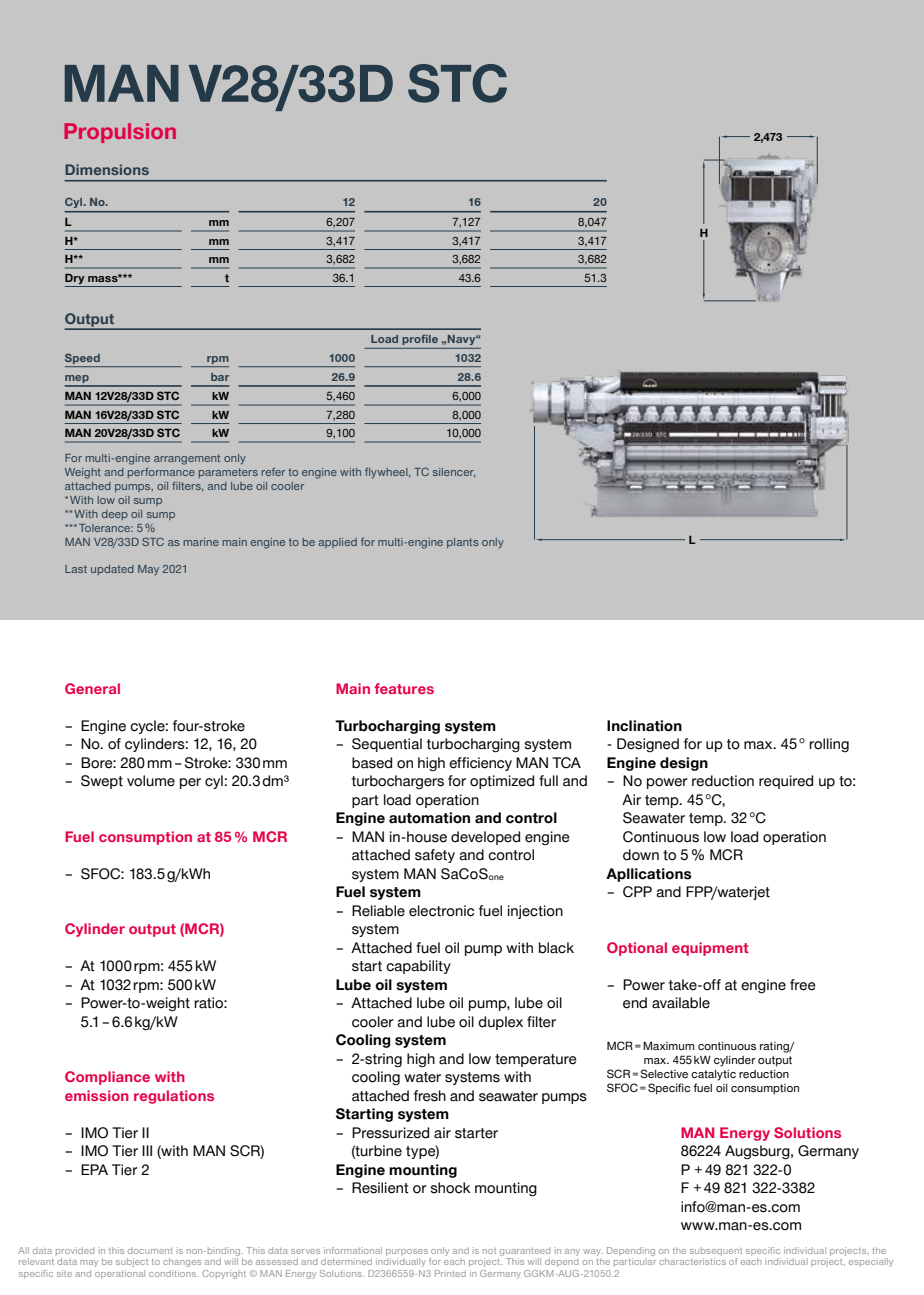 The height and width of the image is (1295, 924). What do you see at coordinates (115, 515) in the image?
I see `deep` at bounding box center [115, 515].
